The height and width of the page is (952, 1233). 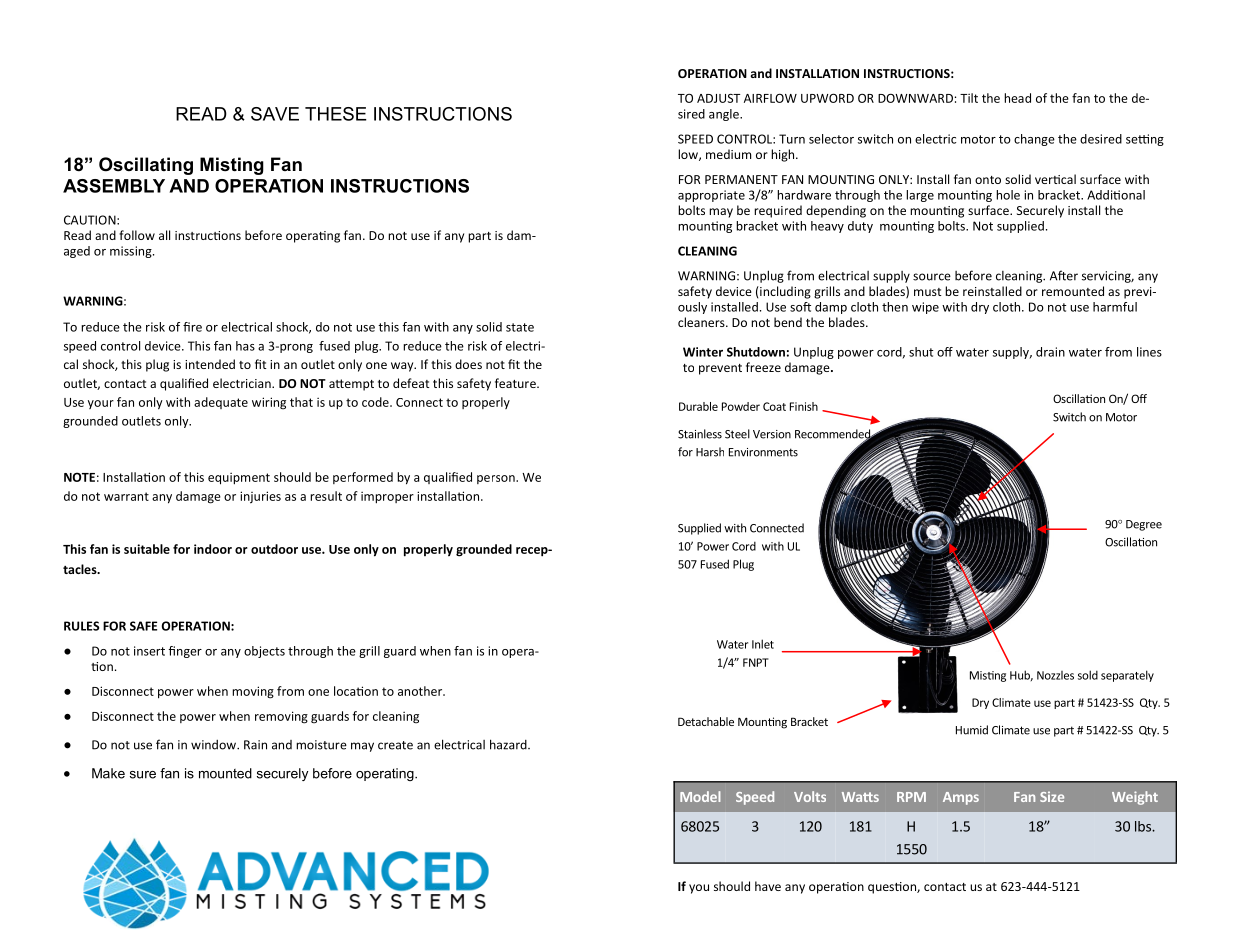 What do you see at coordinates (192, 327) in the page?
I see `fire` at bounding box center [192, 327].
